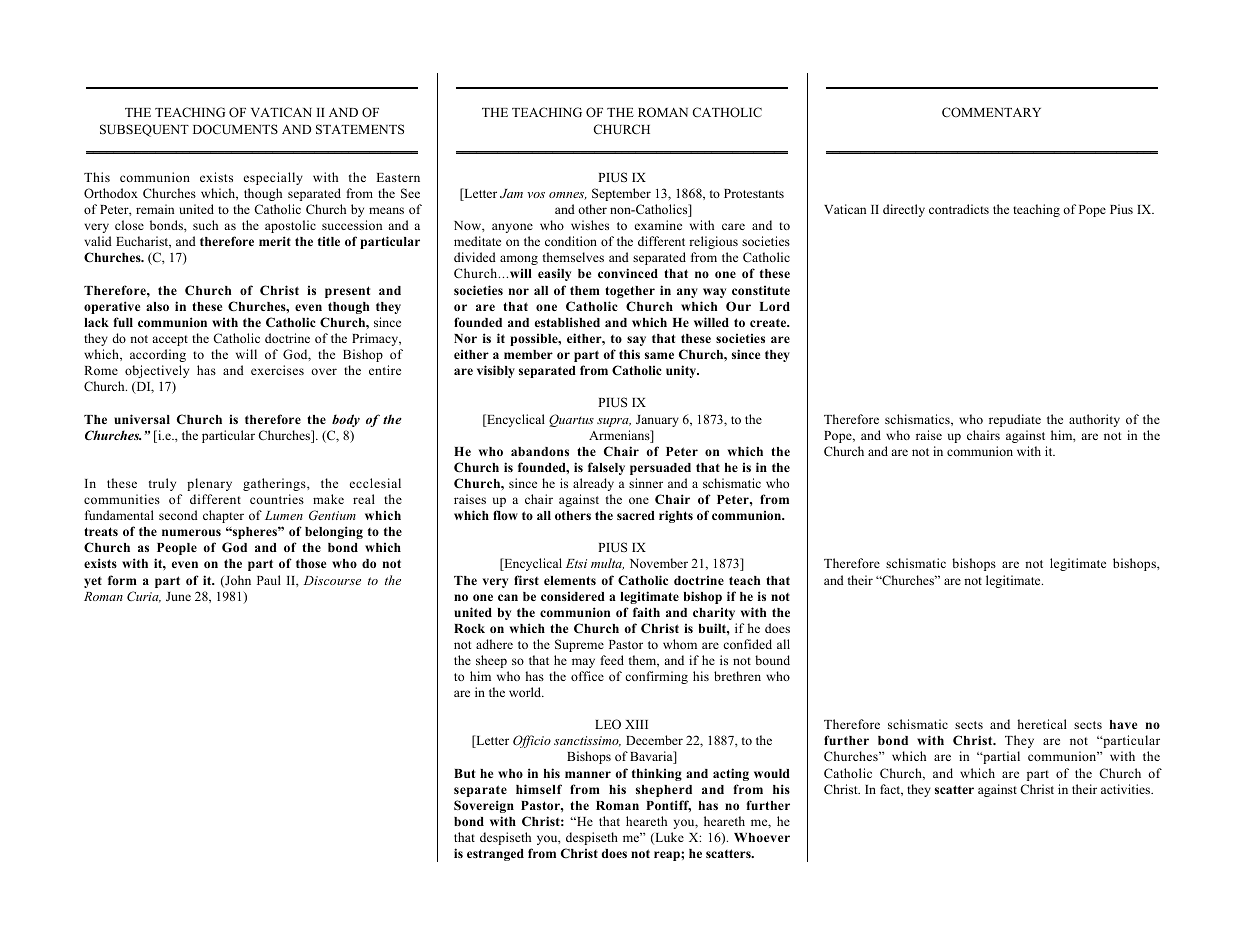 The image size is (1233, 952). Describe the element at coordinates (593, 484) in the screenshot. I see `already` at that location.
